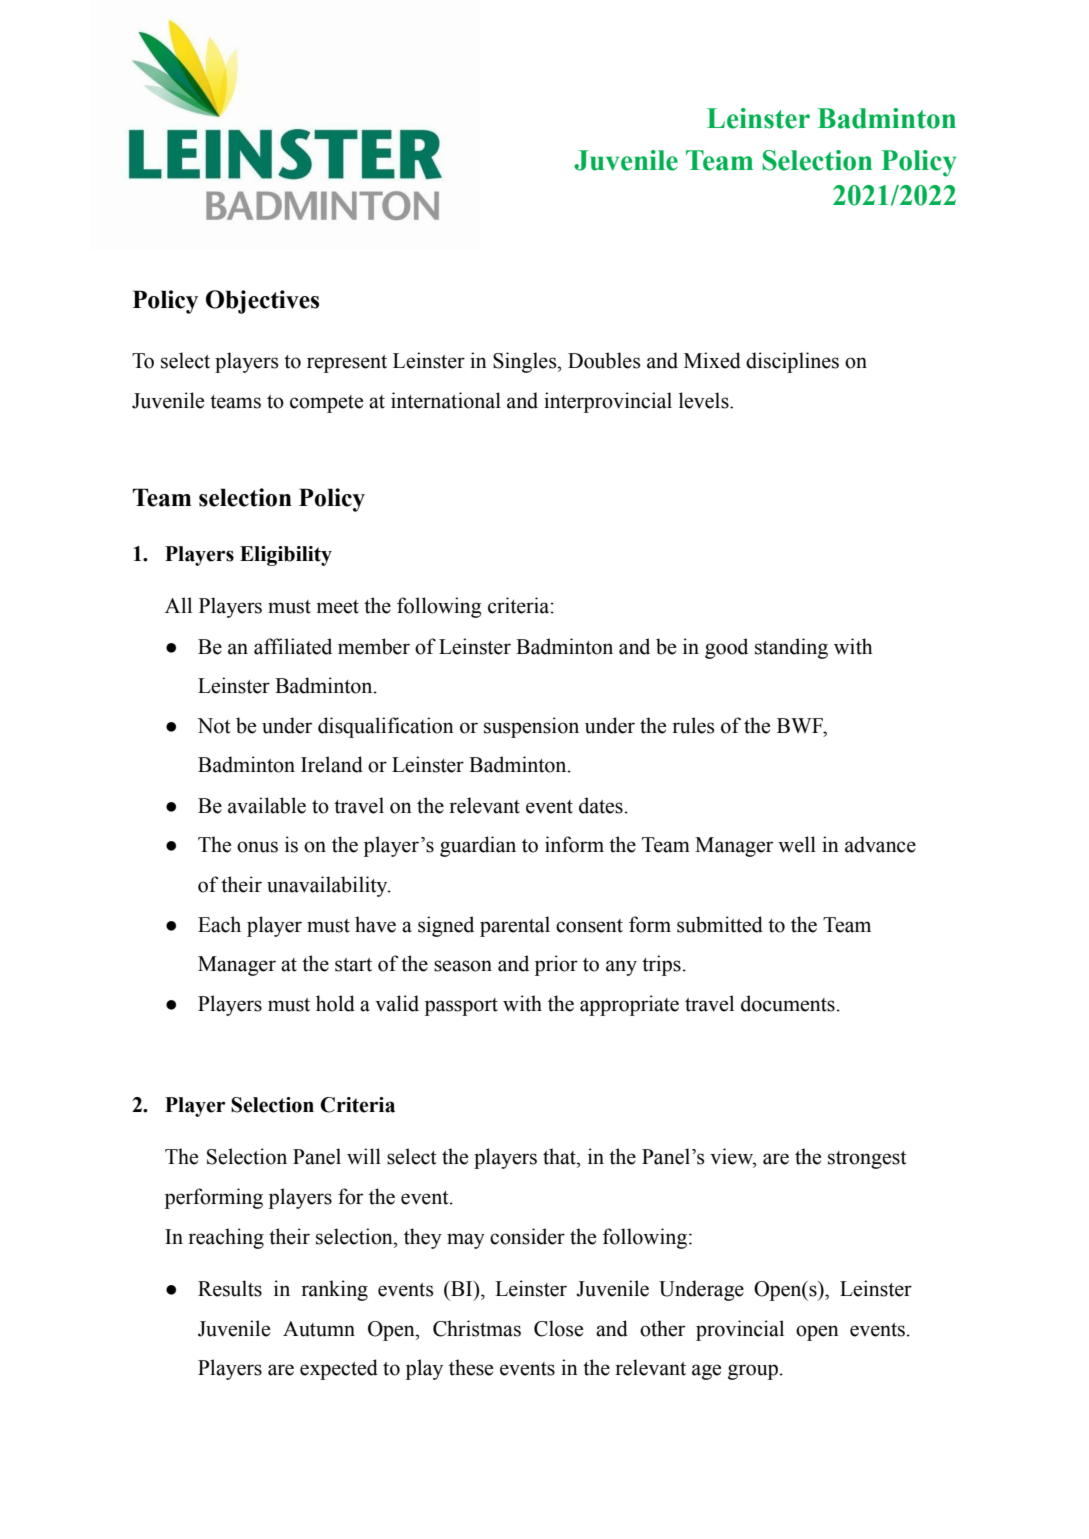 Image resolution: width=1089 pixels, height=1539 pixels. Describe the element at coordinates (558, 1328) in the image. I see `Close` at that location.
